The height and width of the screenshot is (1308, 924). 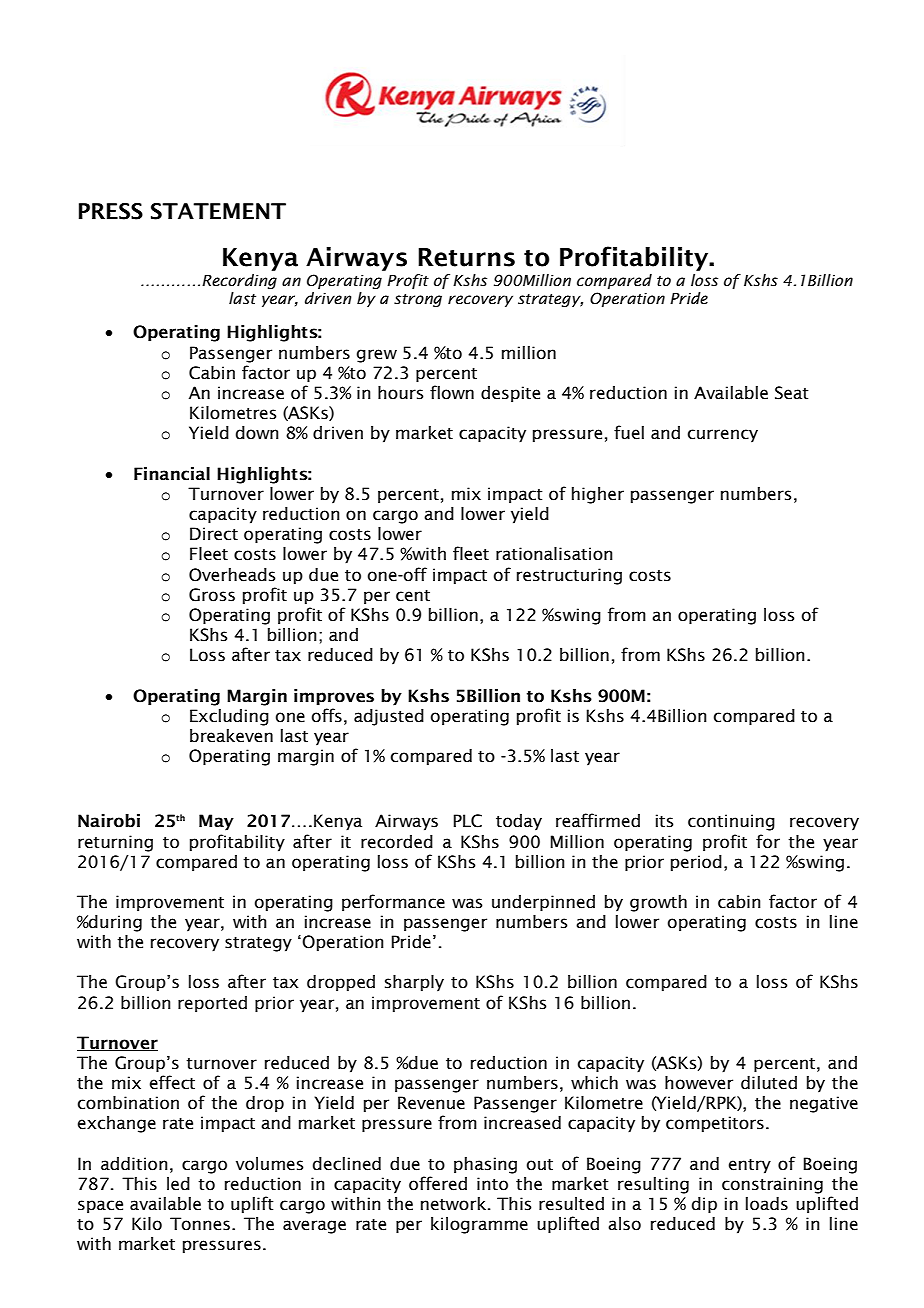 What do you see at coordinates (792, 393) in the screenshot?
I see `Seat` at bounding box center [792, 393].
